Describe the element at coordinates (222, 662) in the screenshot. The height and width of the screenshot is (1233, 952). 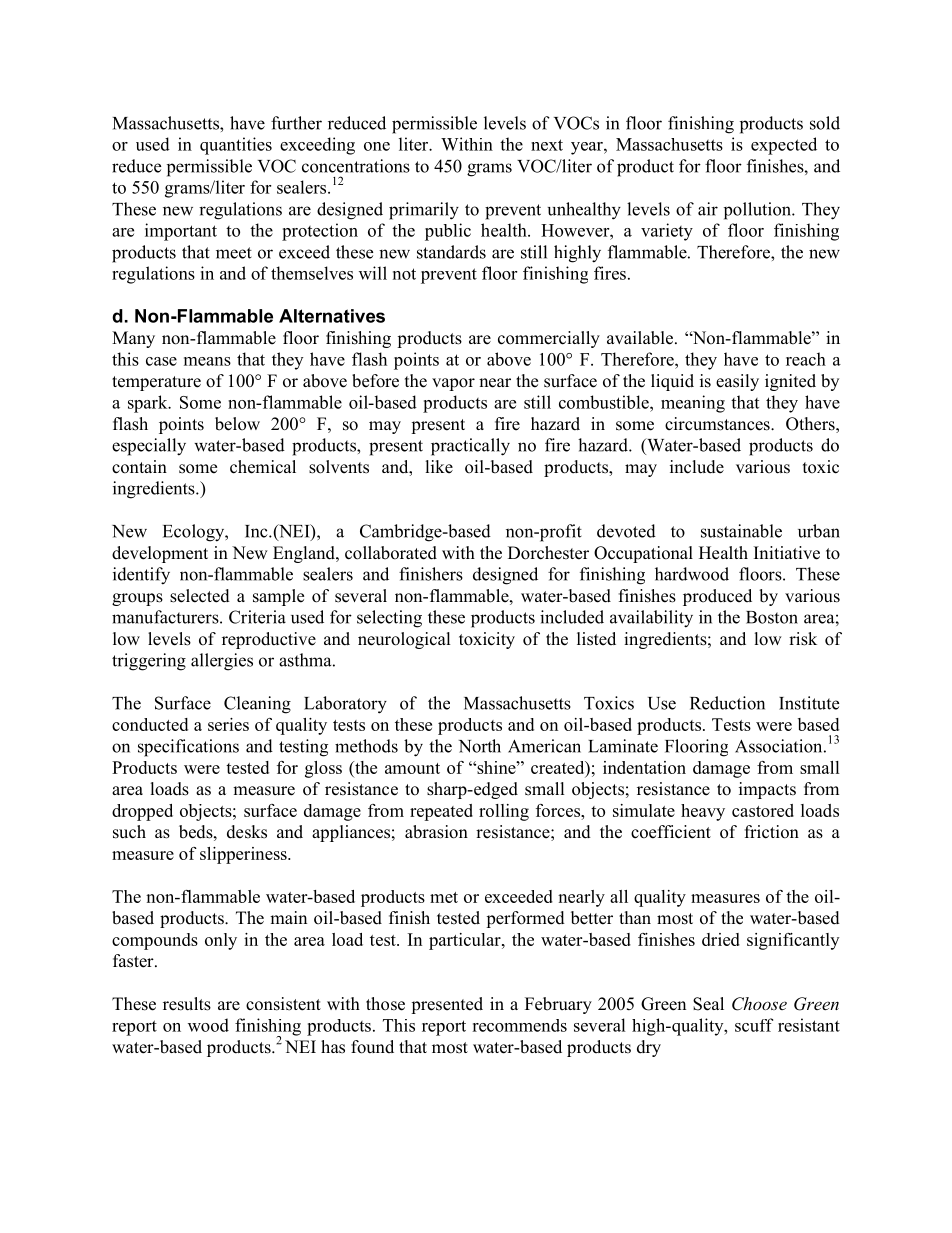
I see `allergies` at that location.
